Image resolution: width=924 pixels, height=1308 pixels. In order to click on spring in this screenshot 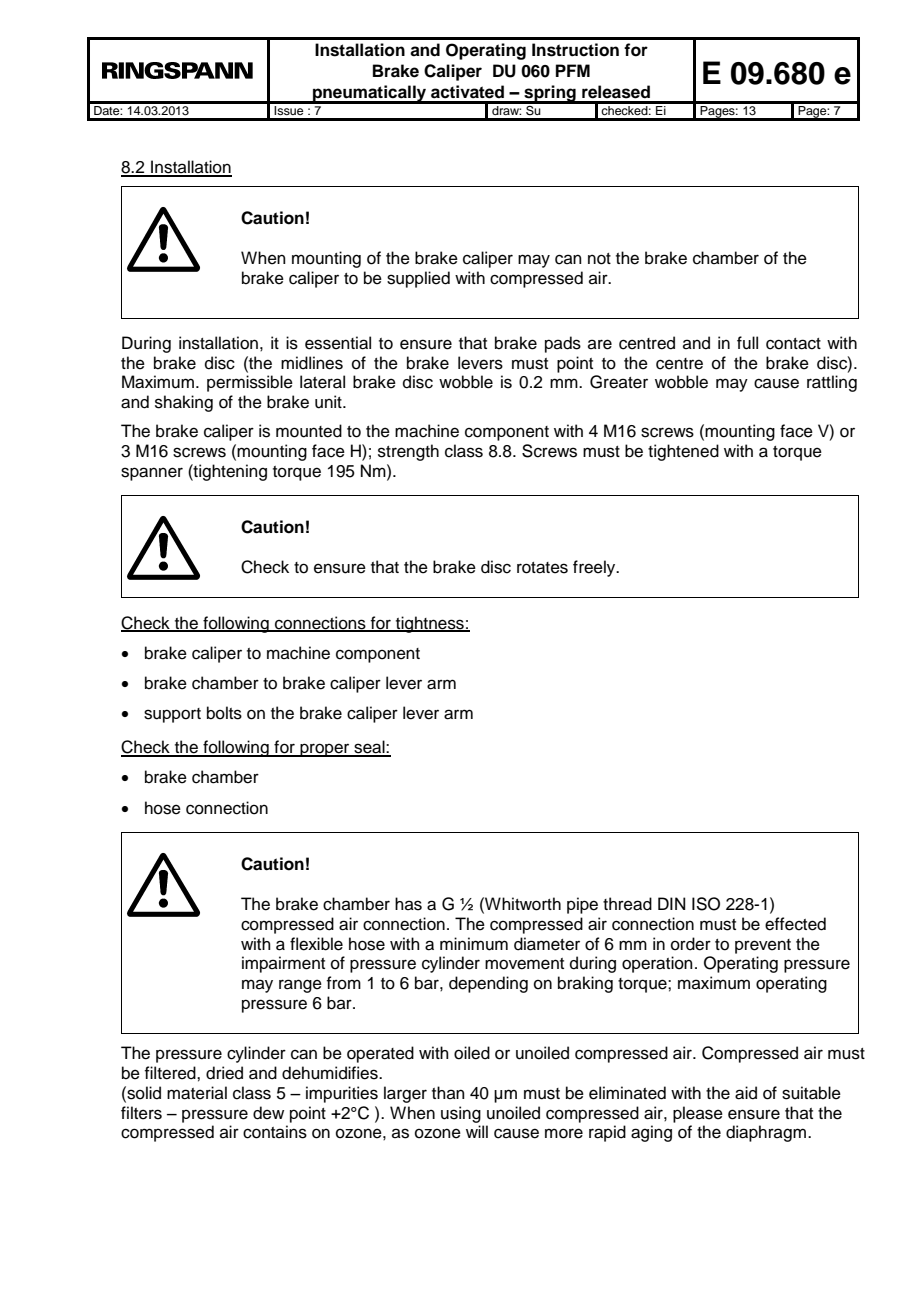, I will do `click(550, 94)`.
